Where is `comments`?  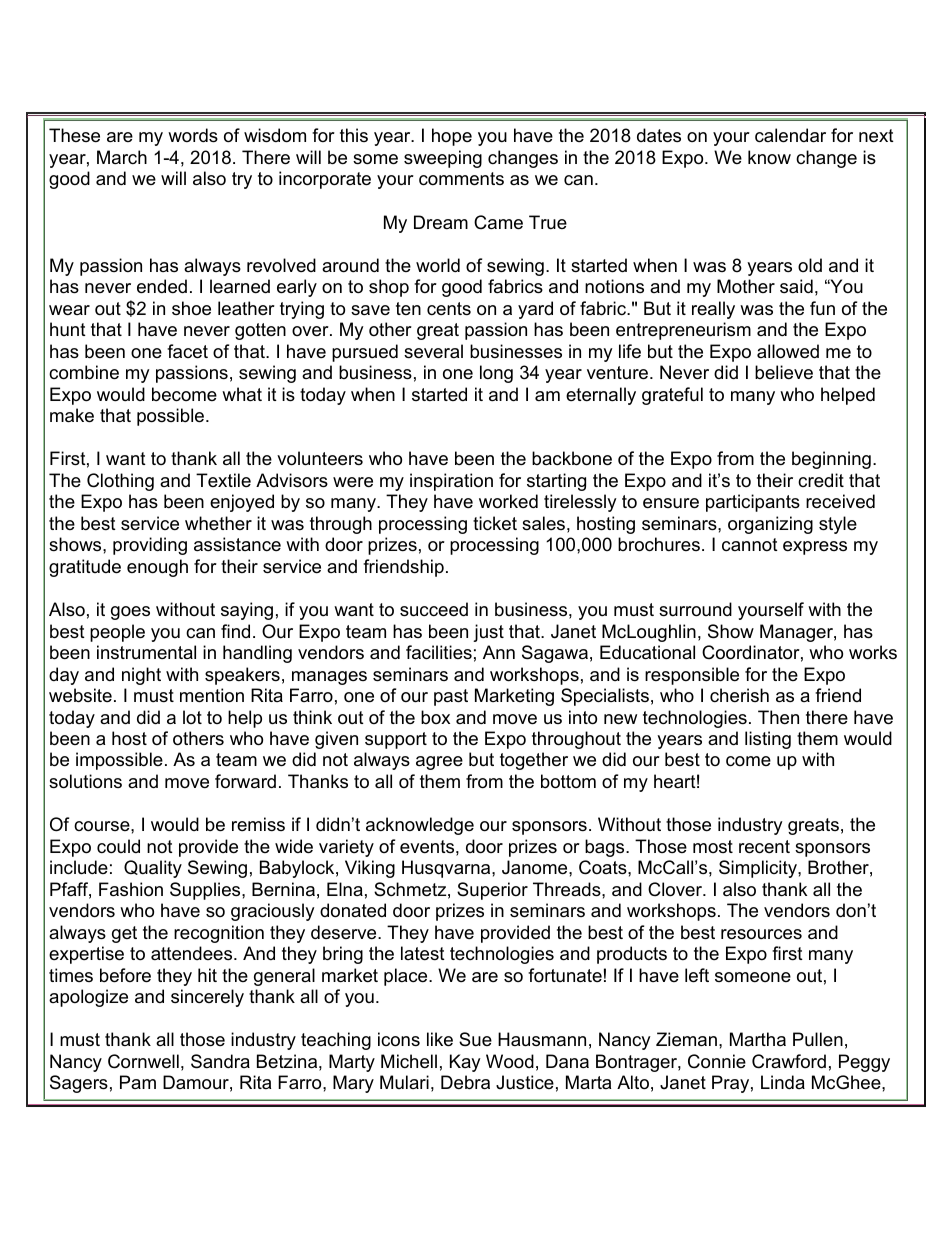 comments is located at coordinates (461, 179).
